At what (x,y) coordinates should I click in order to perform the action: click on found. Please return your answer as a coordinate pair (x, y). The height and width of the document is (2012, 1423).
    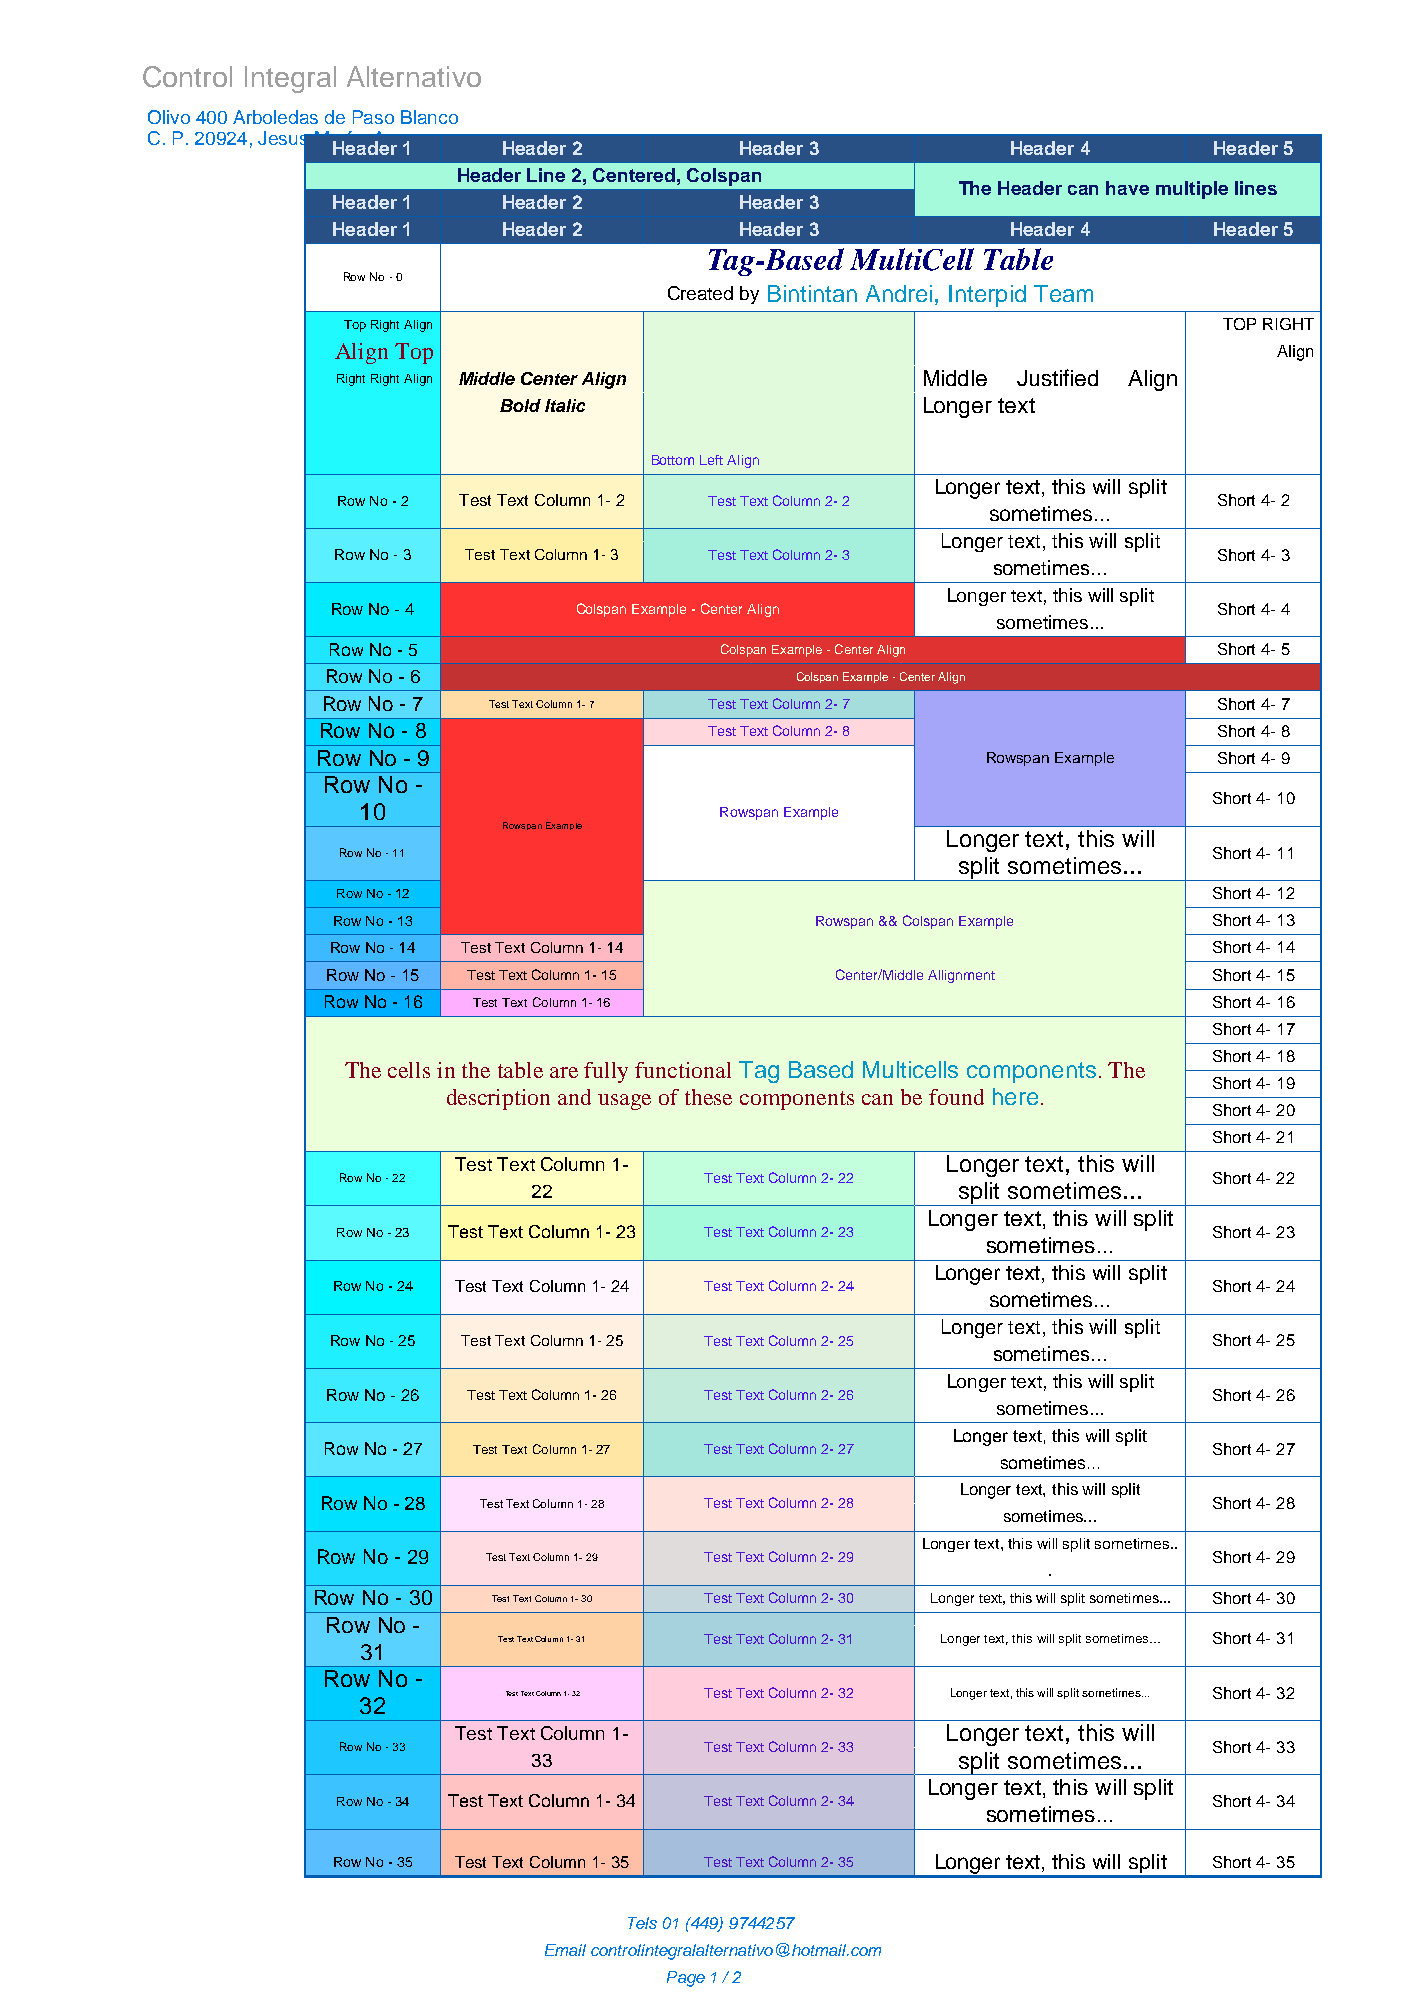
    Looking at the image, I should click on (956, 1097).
